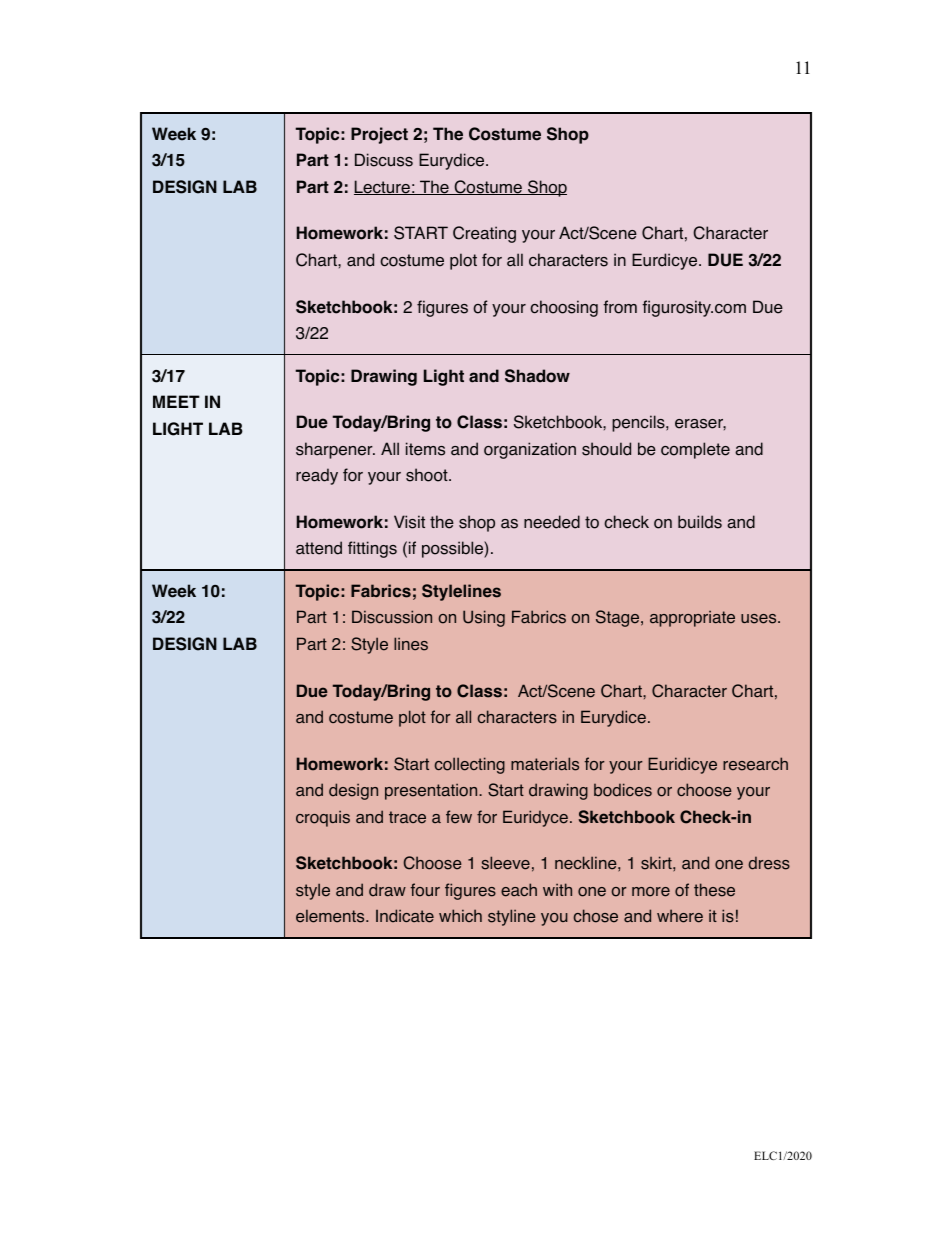 This page has width=952, height=1233. I want to click on which, so click(460, 915).
